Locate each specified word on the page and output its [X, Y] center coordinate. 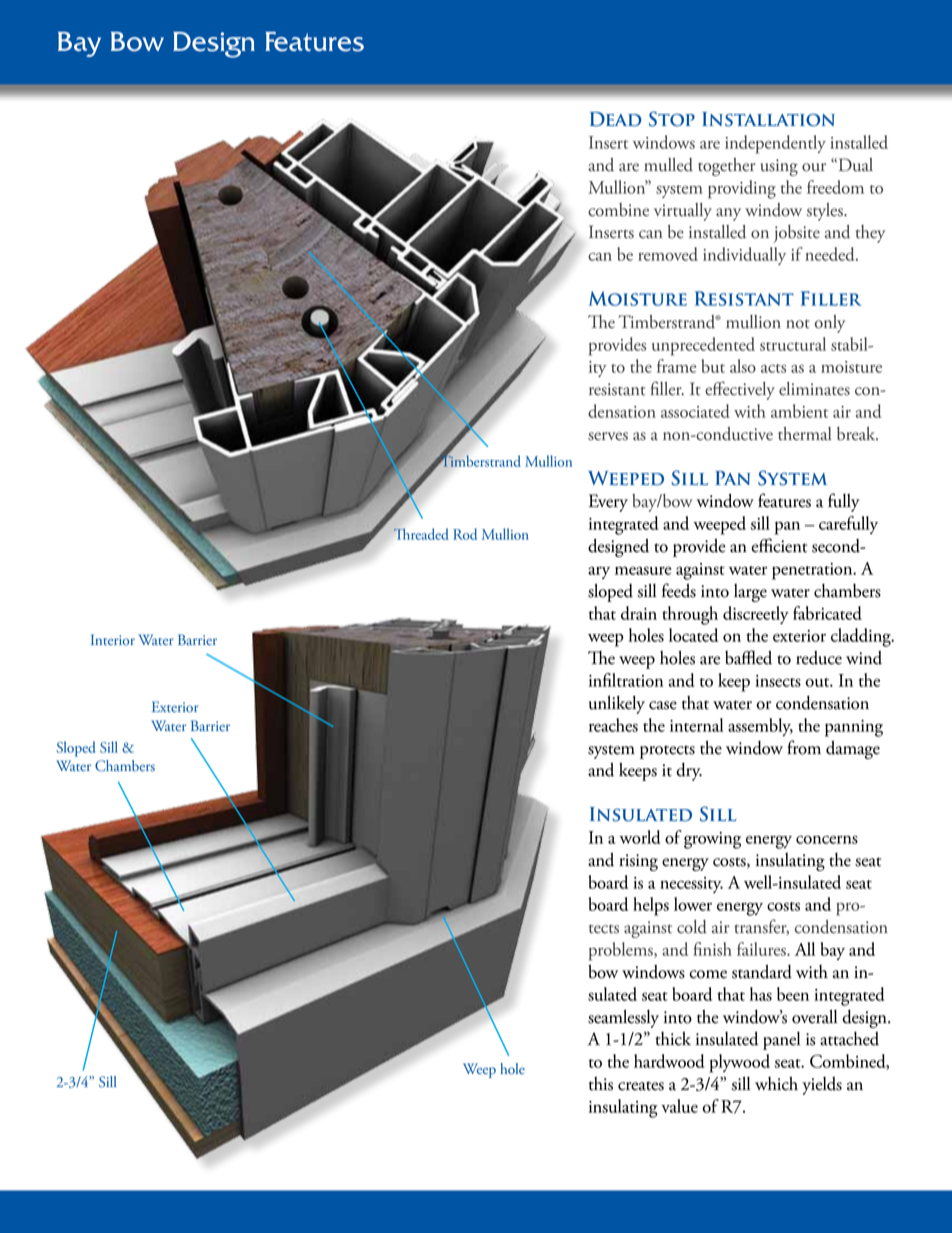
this [601, 1084]
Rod [465, 534]
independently [775, 144]
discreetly [756, 615]
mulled [668, 165]
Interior [113, 640]
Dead [616, 119]
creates [641, 1086]
